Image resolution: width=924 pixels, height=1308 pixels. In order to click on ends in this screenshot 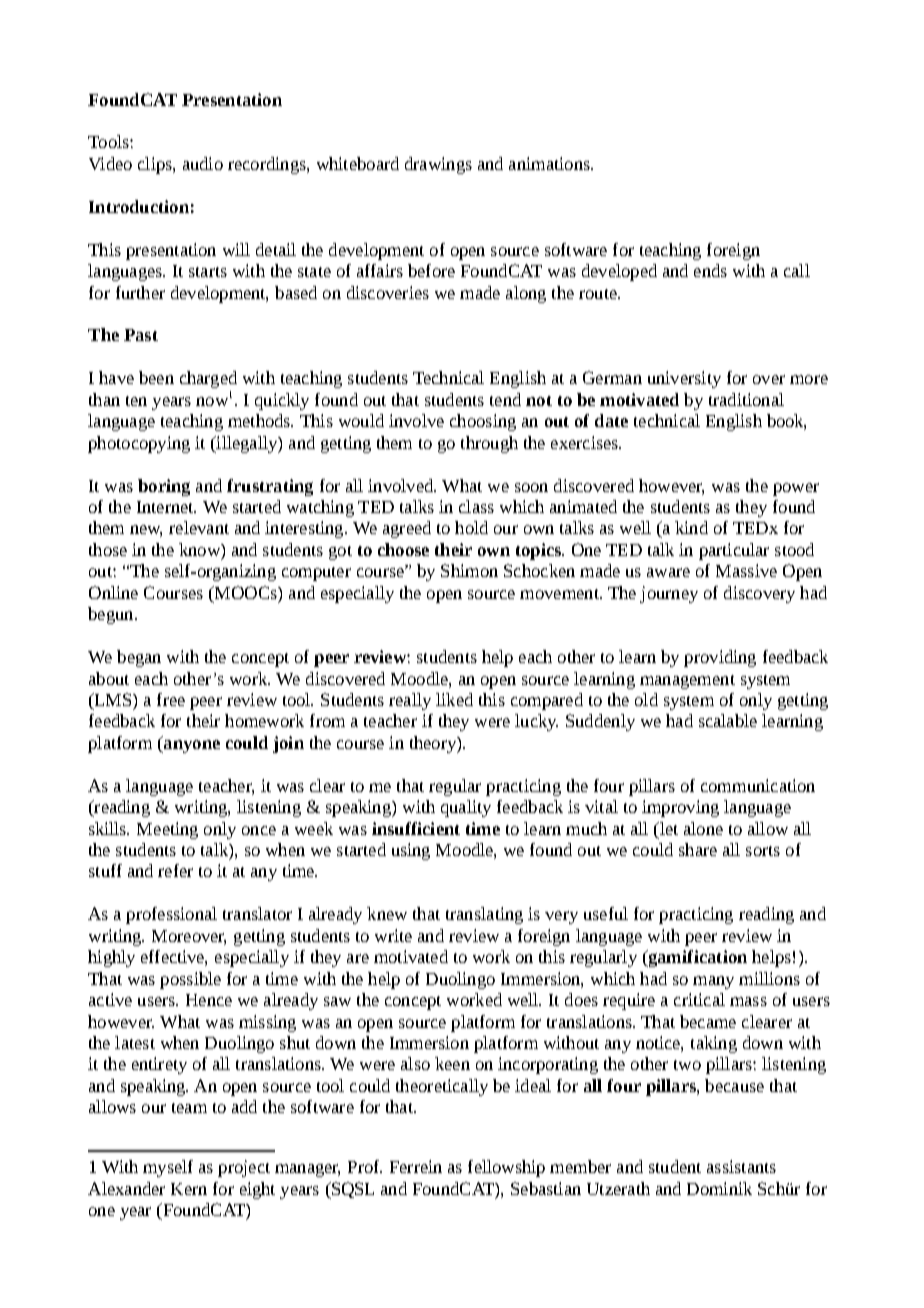, I will do `click(710, 270)`.
